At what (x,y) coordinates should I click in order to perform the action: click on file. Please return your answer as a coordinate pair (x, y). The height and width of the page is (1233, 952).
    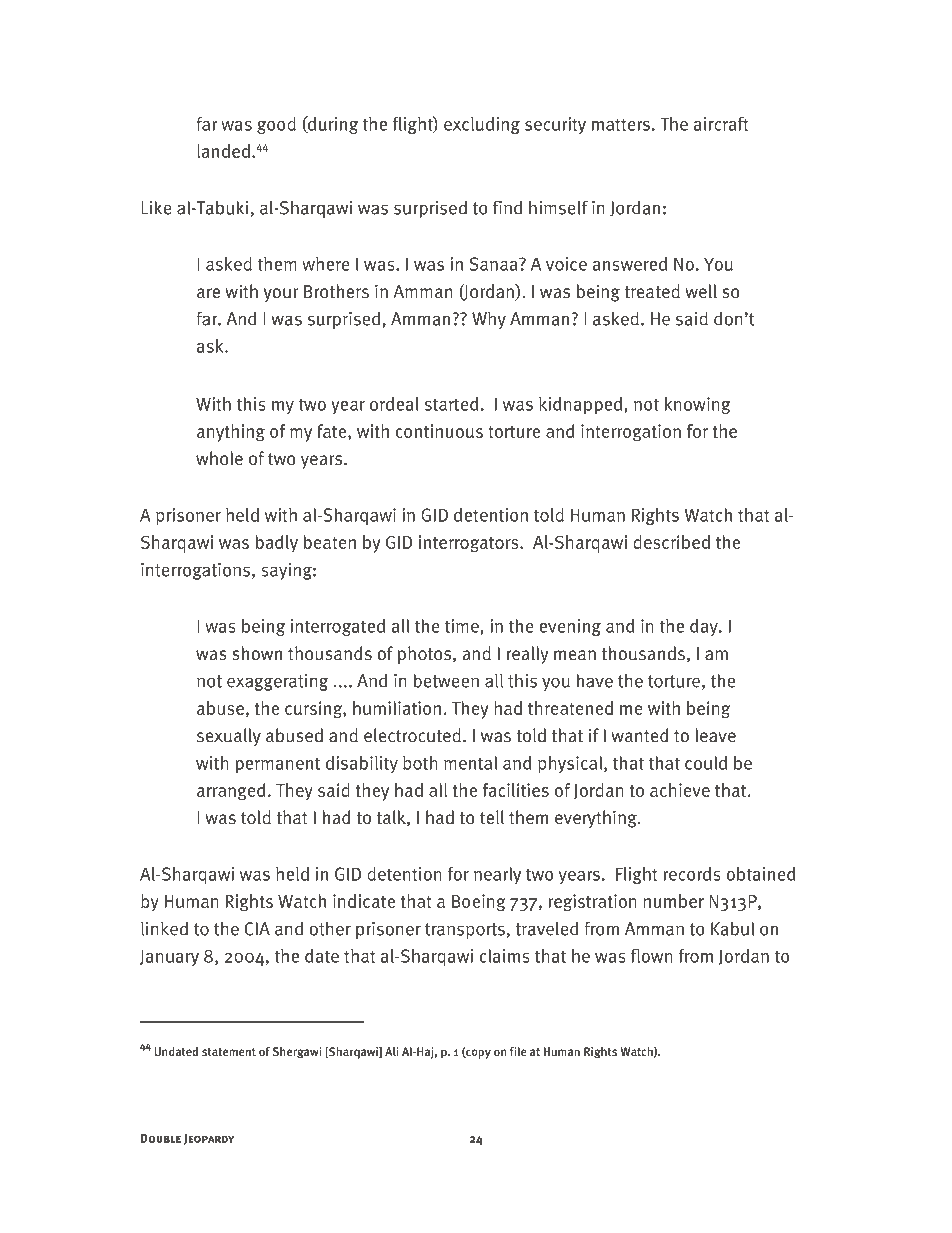
    Looking at the image, I should click on (518, 1051).
